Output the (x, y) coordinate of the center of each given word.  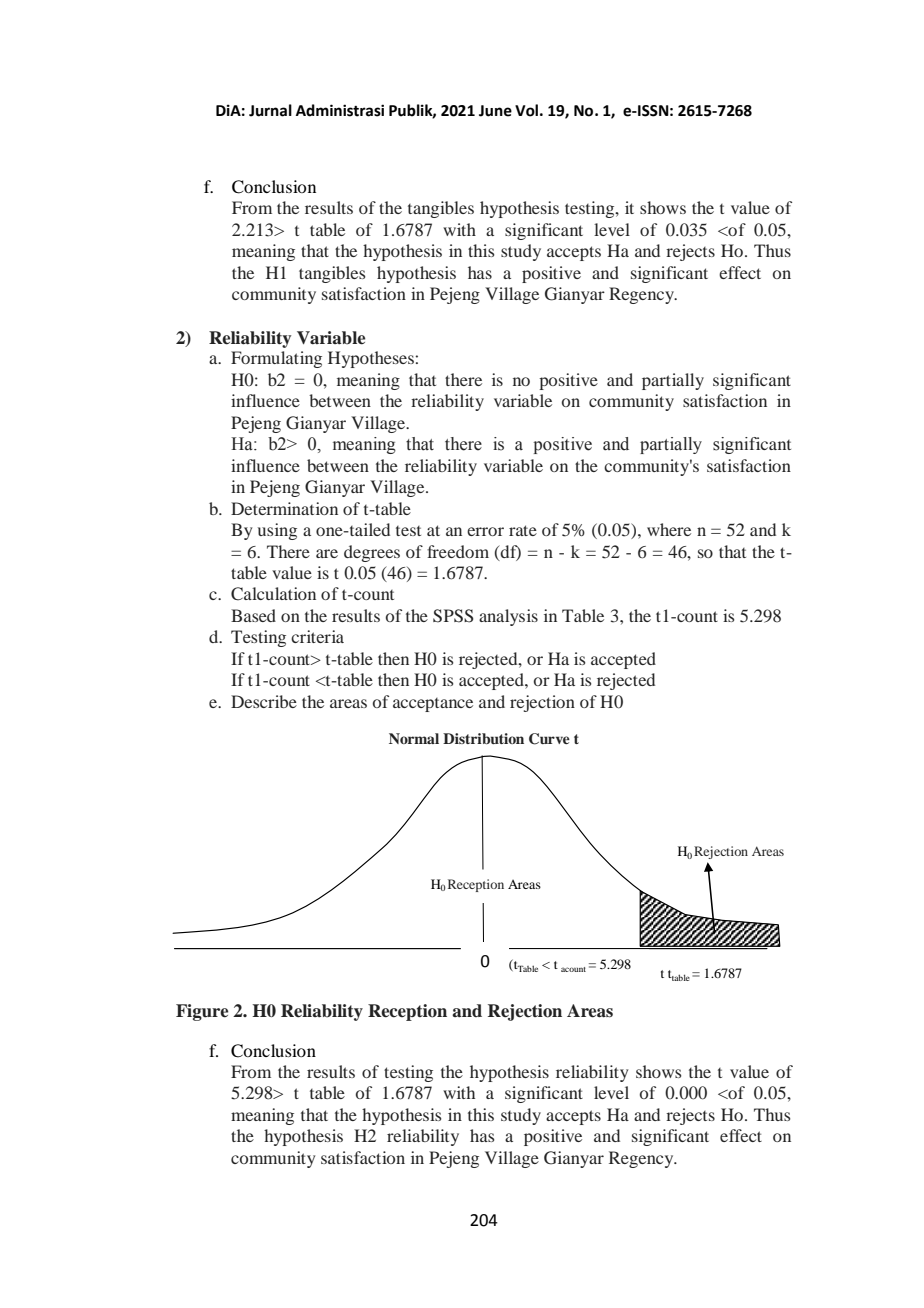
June (495, 111)
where (669, 529)
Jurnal (270, 110)
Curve (549, 739)
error (485, 531)
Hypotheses (371, 359)
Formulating (276, 359)
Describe (264, 701)
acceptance (433, 705)
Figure (202, 1012)
